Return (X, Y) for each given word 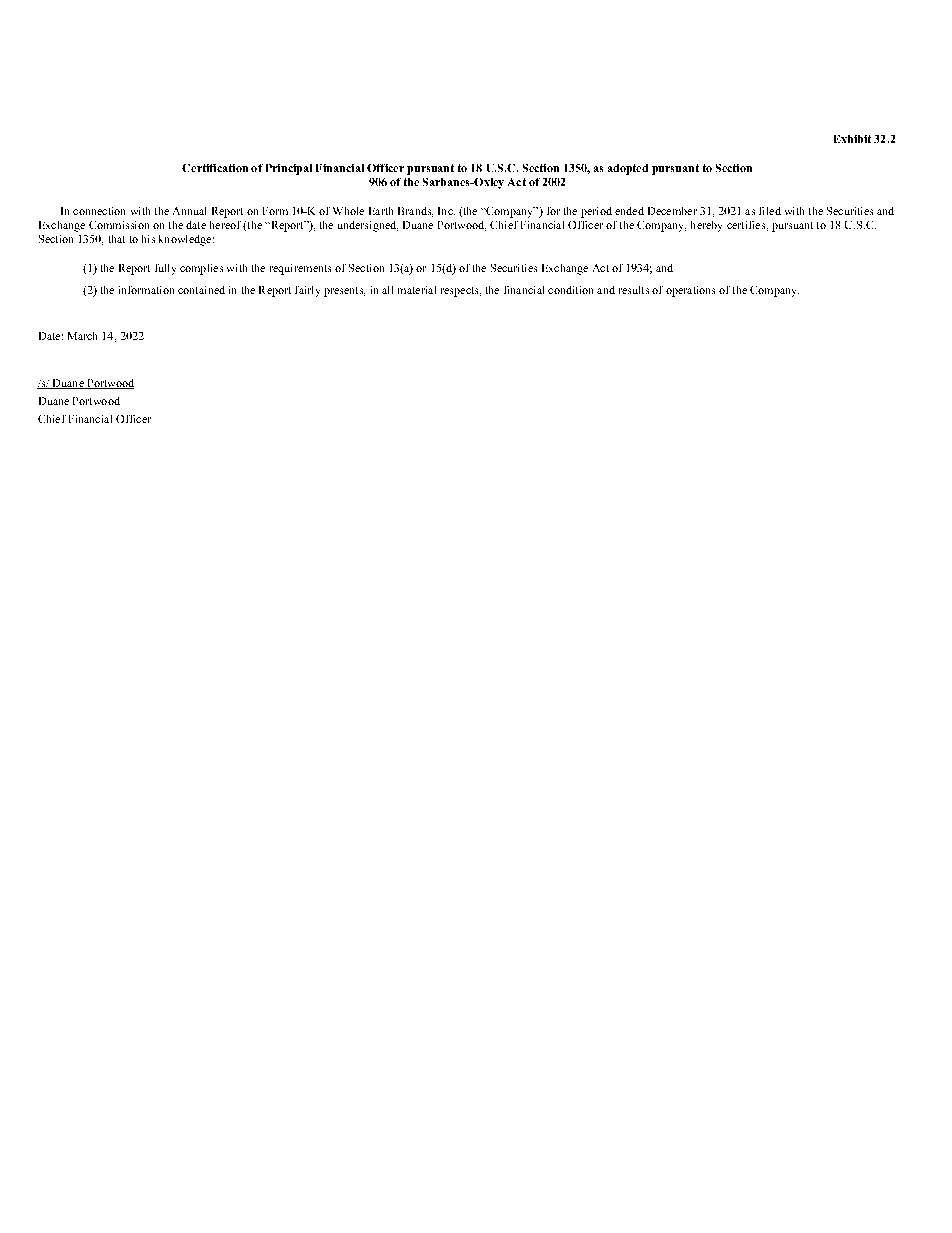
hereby (706, 226)
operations (690, 291)
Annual (189, 211)
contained (201, 290)
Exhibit (852, 139)
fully (165, 269)
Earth (381, 211)
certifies (747, 226)
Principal (289, 169)
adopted (628, 169)
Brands (415, 212)
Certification (215, 168)
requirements (300, 269)
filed (770, 211)
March (82, 336)
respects (461, 292)
